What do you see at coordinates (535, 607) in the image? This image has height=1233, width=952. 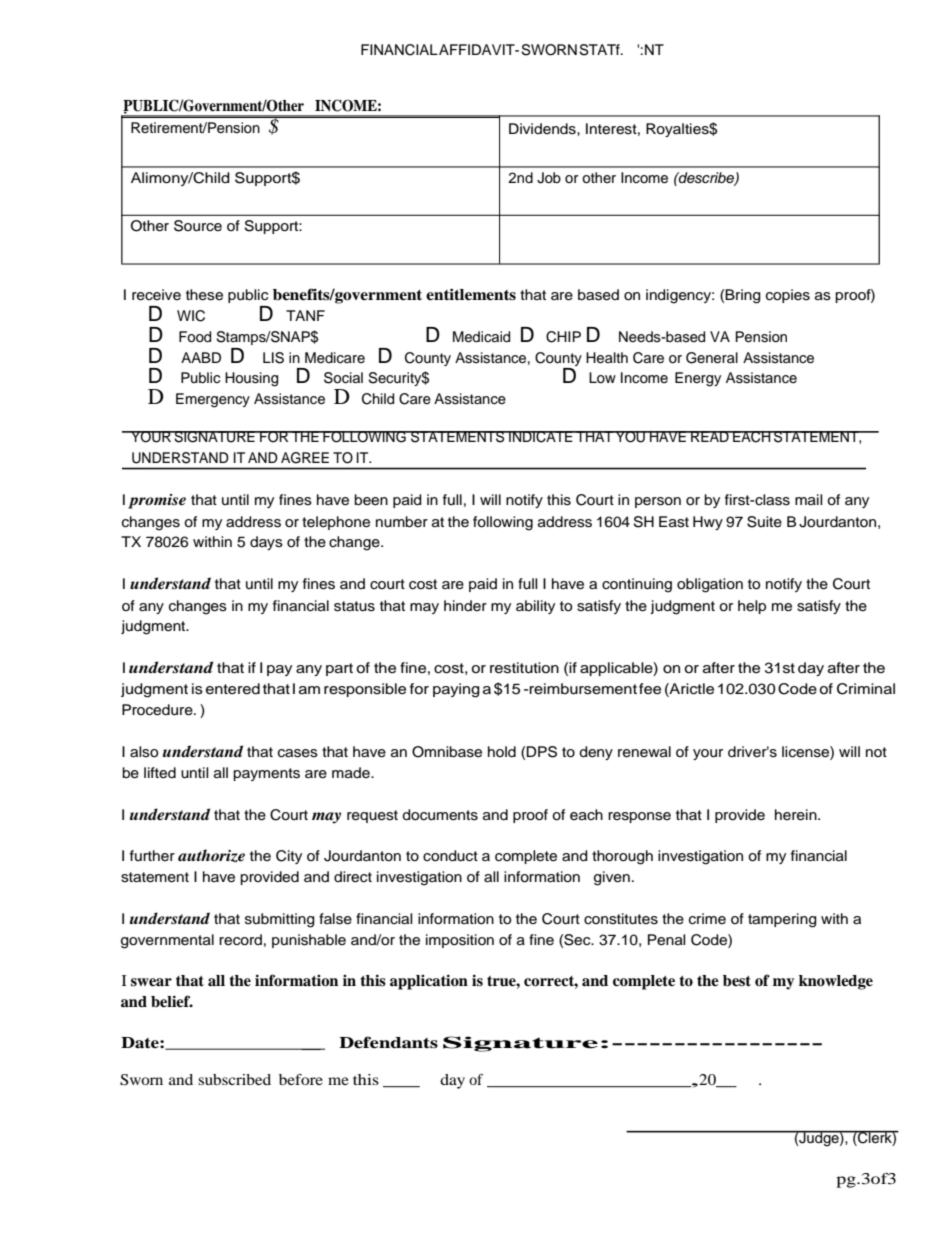 I see `ability` at bounding box center [535, 607].
